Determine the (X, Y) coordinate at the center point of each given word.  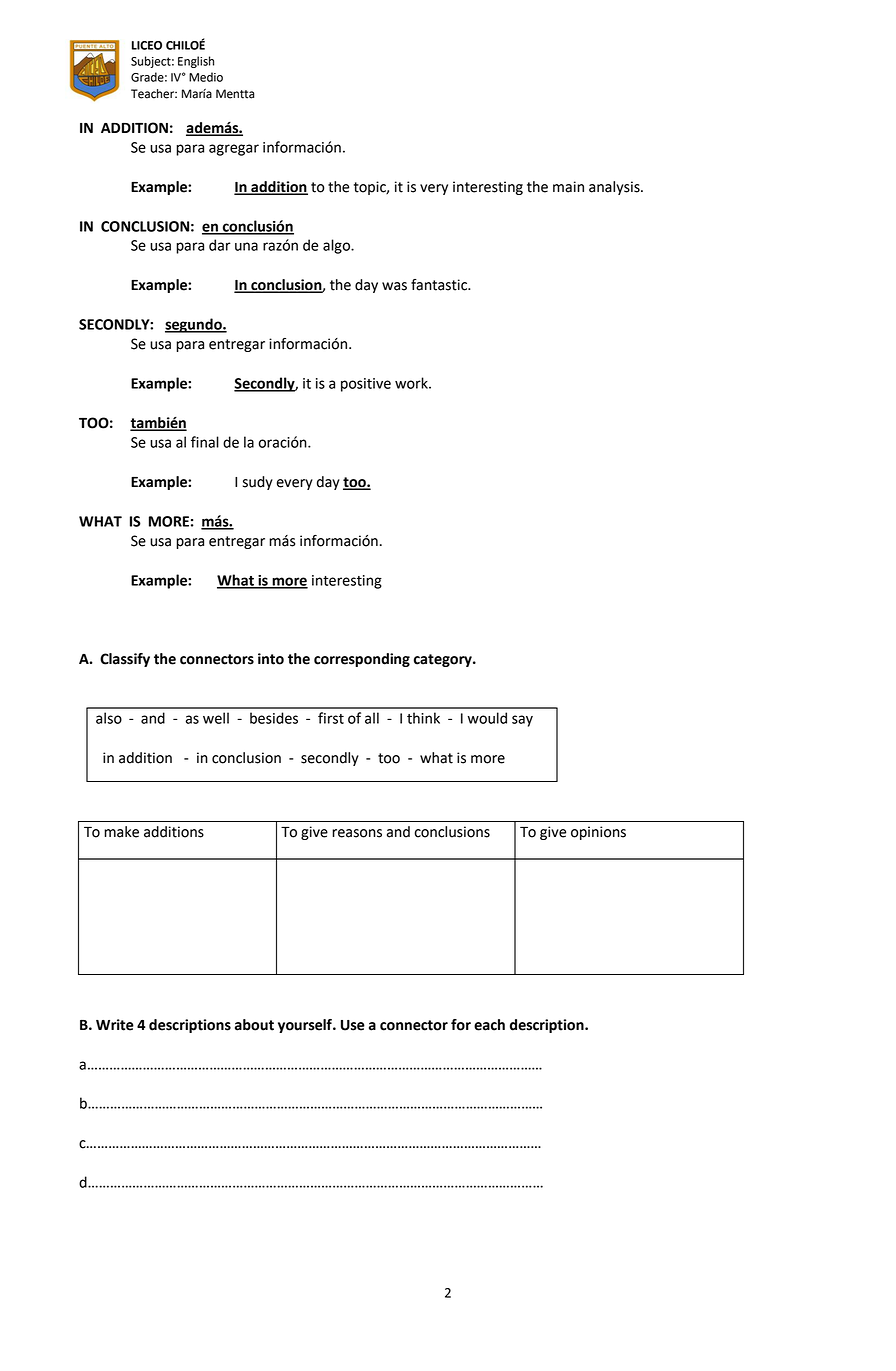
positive (366, 385)
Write (115, 1025)
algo (337, 246)
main (568, 187)
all (372, 718)
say (522, 721)
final (205, 442)
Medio (206, 77)
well (216, 718)
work (412, 383)
